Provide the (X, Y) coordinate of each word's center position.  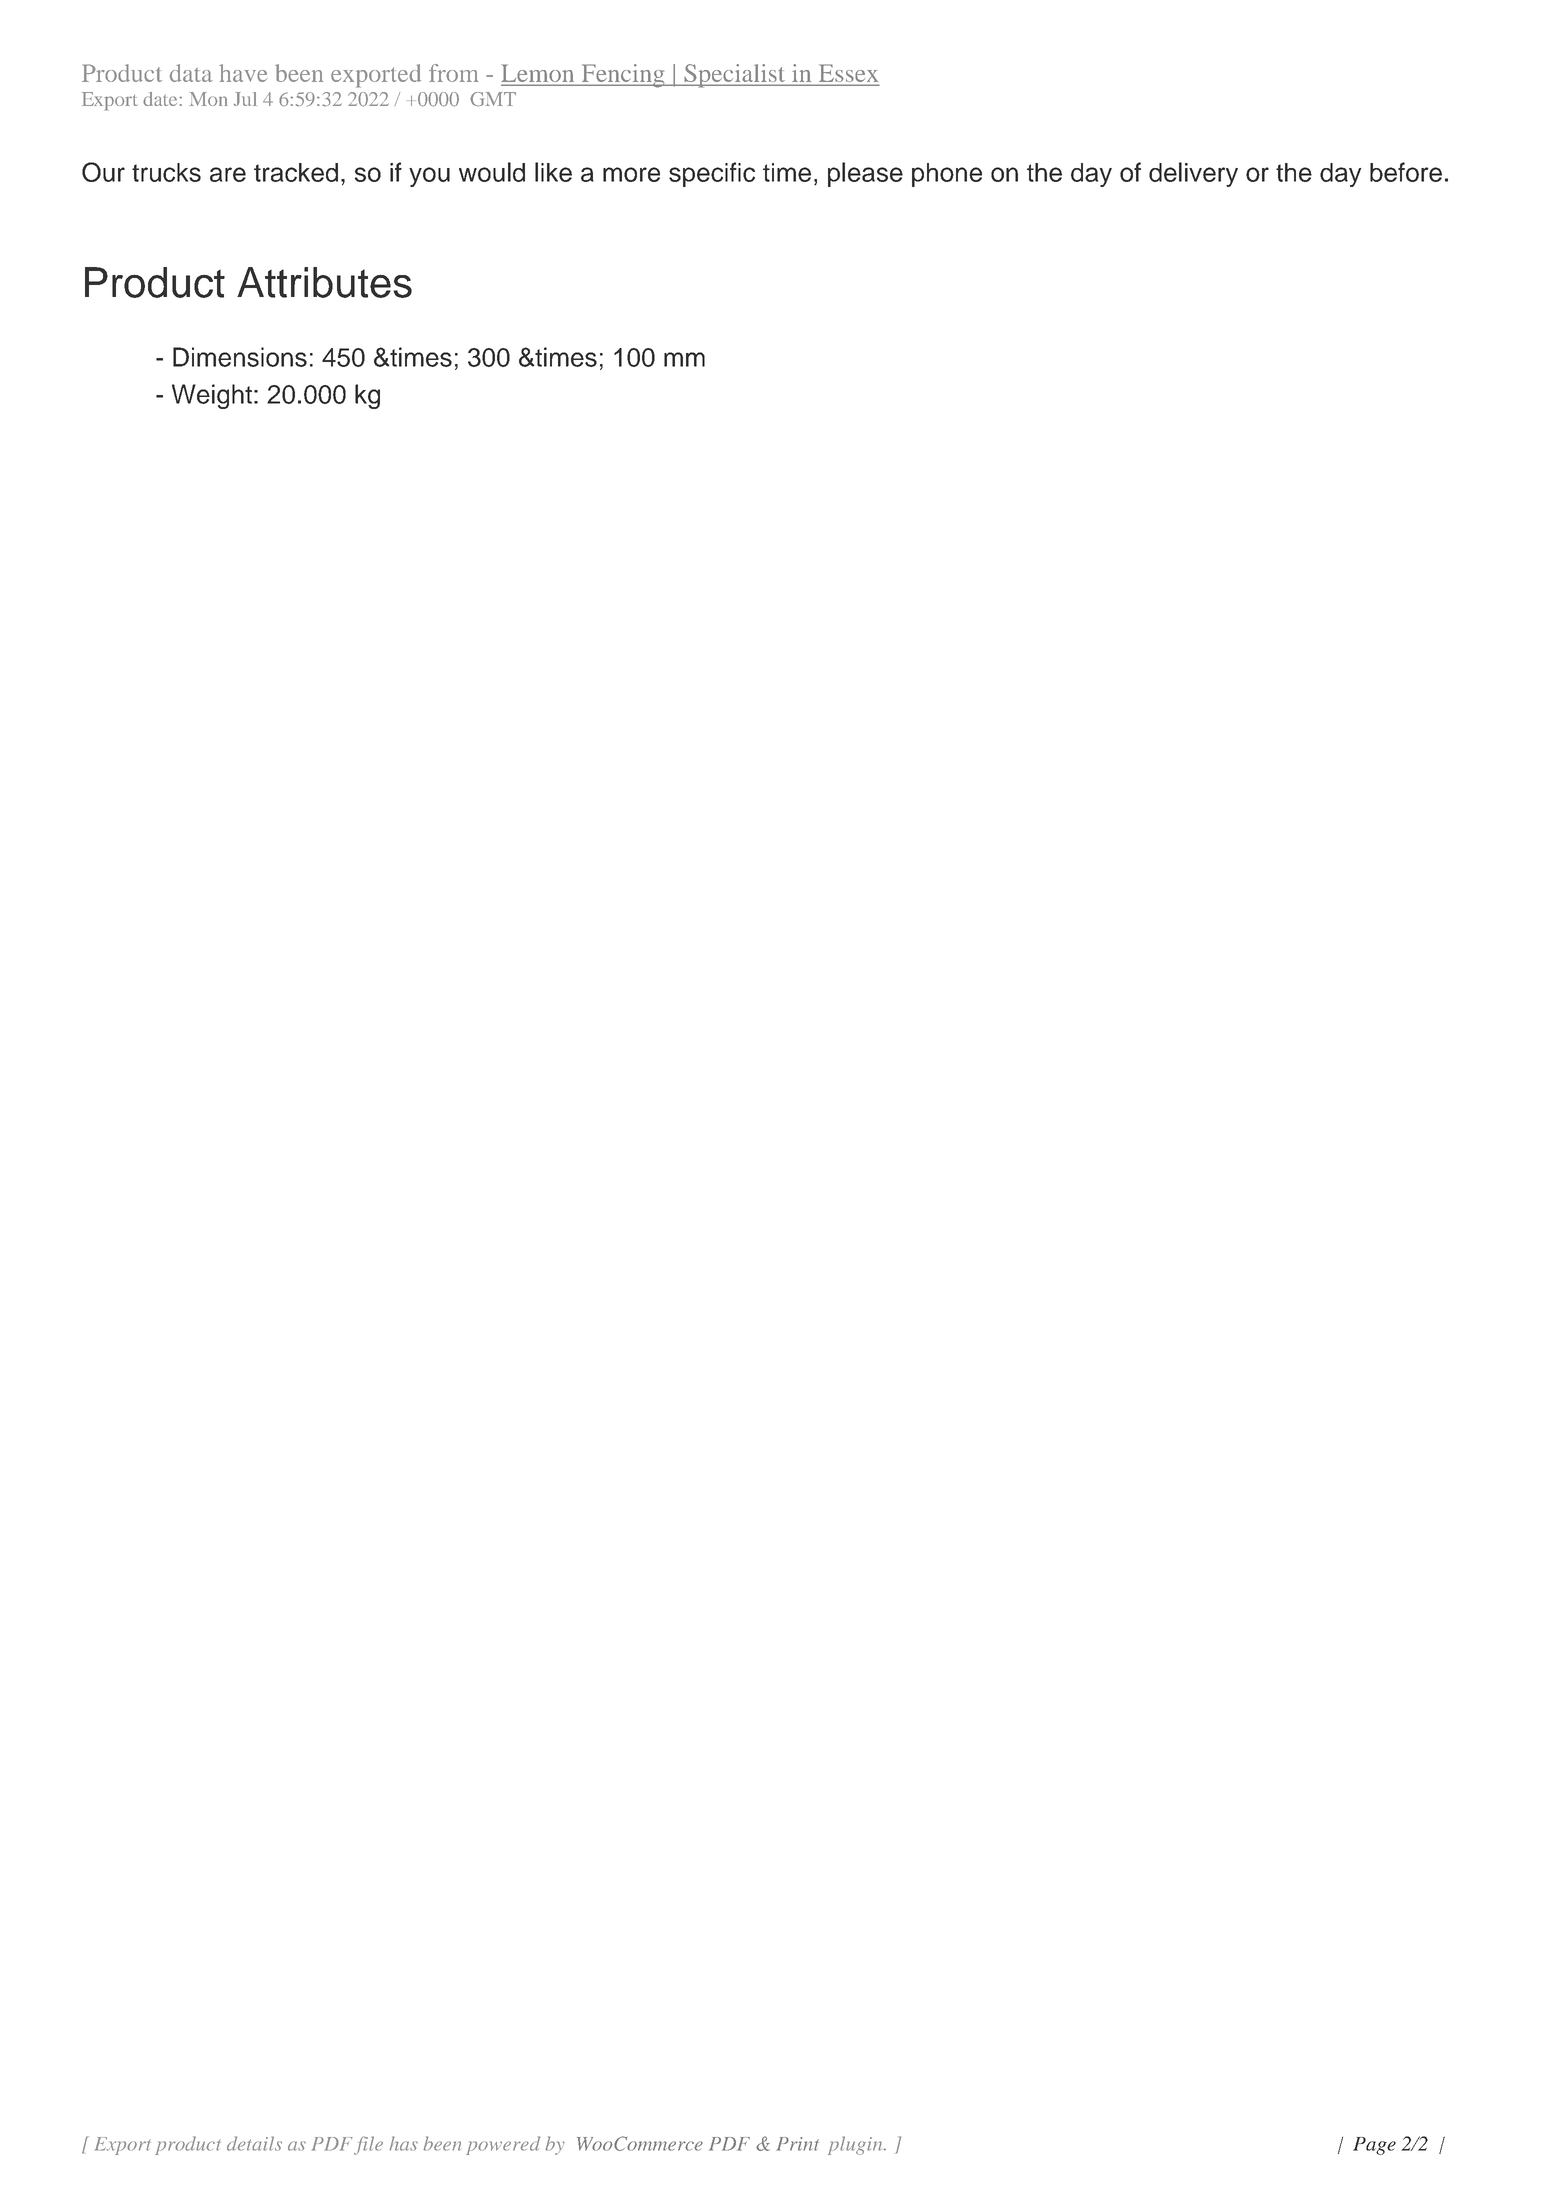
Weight (212, 396)
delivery (1193, 174)
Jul (245, 99)
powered (503, 2145)
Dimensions (240, 357)
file (368, 2145)
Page (1374, 2146)
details (254, 2143)
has (403, 2143)
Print (797, 2144)
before (1406, 172)
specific (712, 174)
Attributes (324, 282)
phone (947, 175)
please (865, 174)
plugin (856, 2145)
